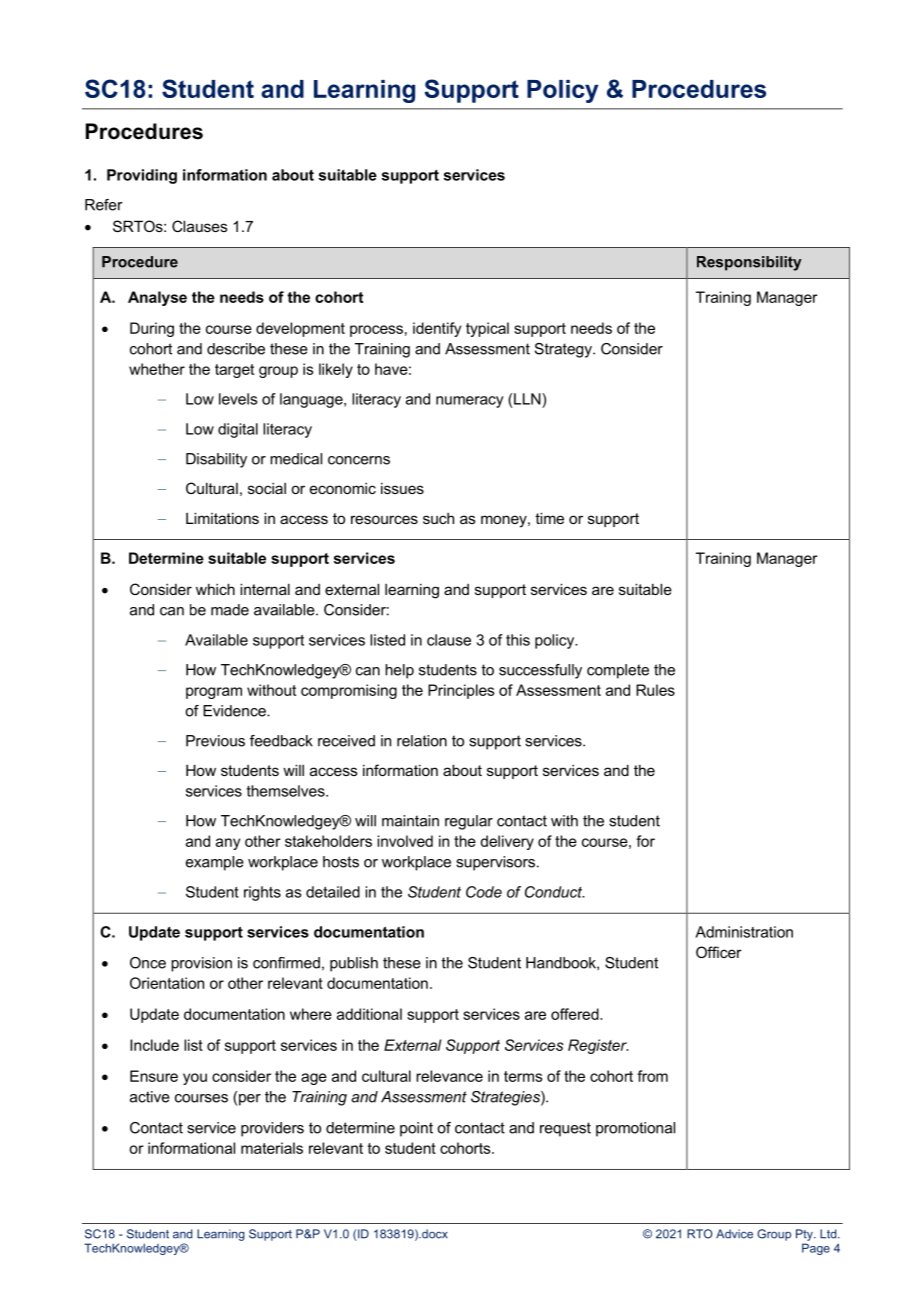 This screenshot has width=924, height=1308. What do you see at coordinates (402, 488) in the screenshot?
I see `issues` at bounding box center [402, 488].
